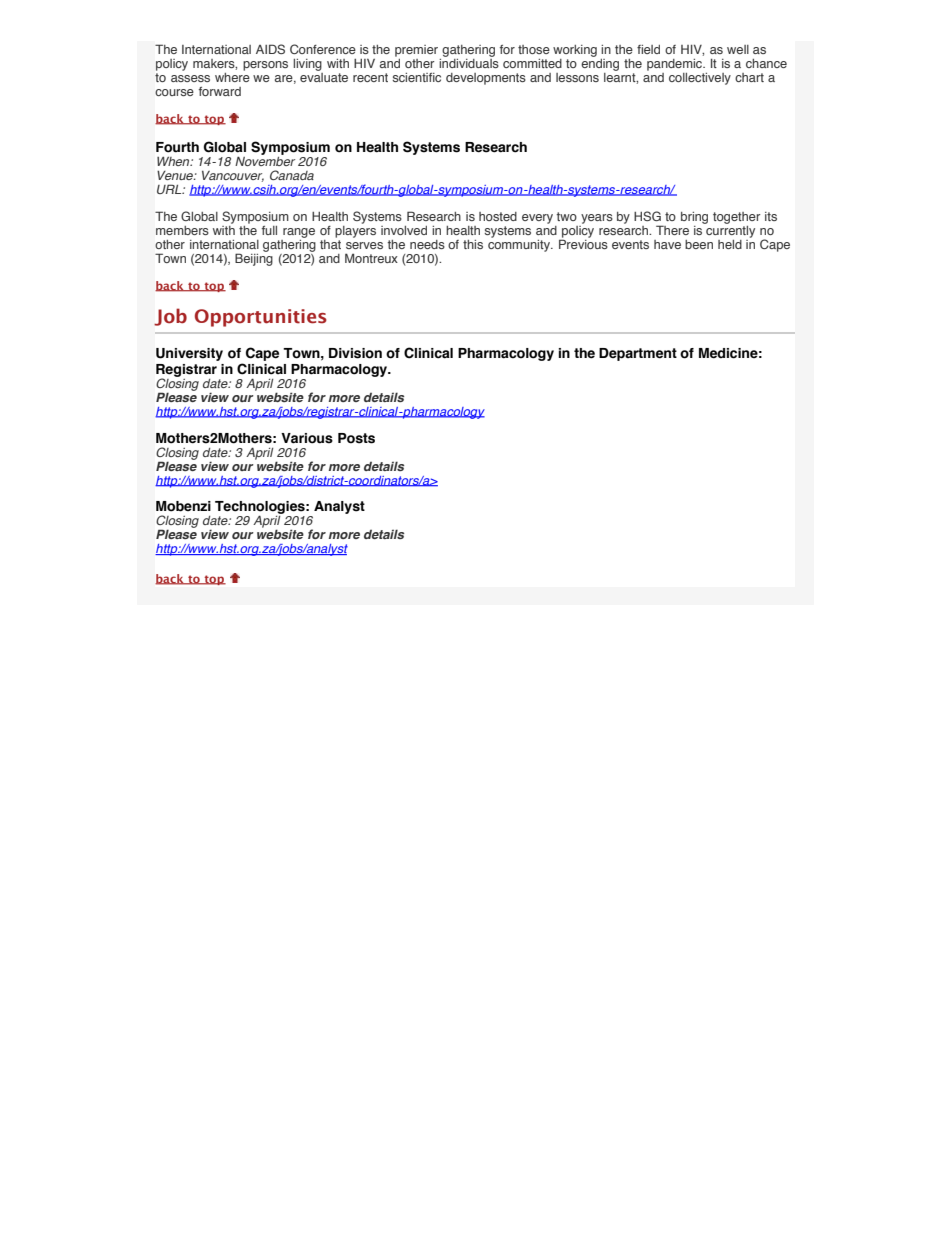 The image size is (952, 1233). I want to click on Department, so click(638, 354).
